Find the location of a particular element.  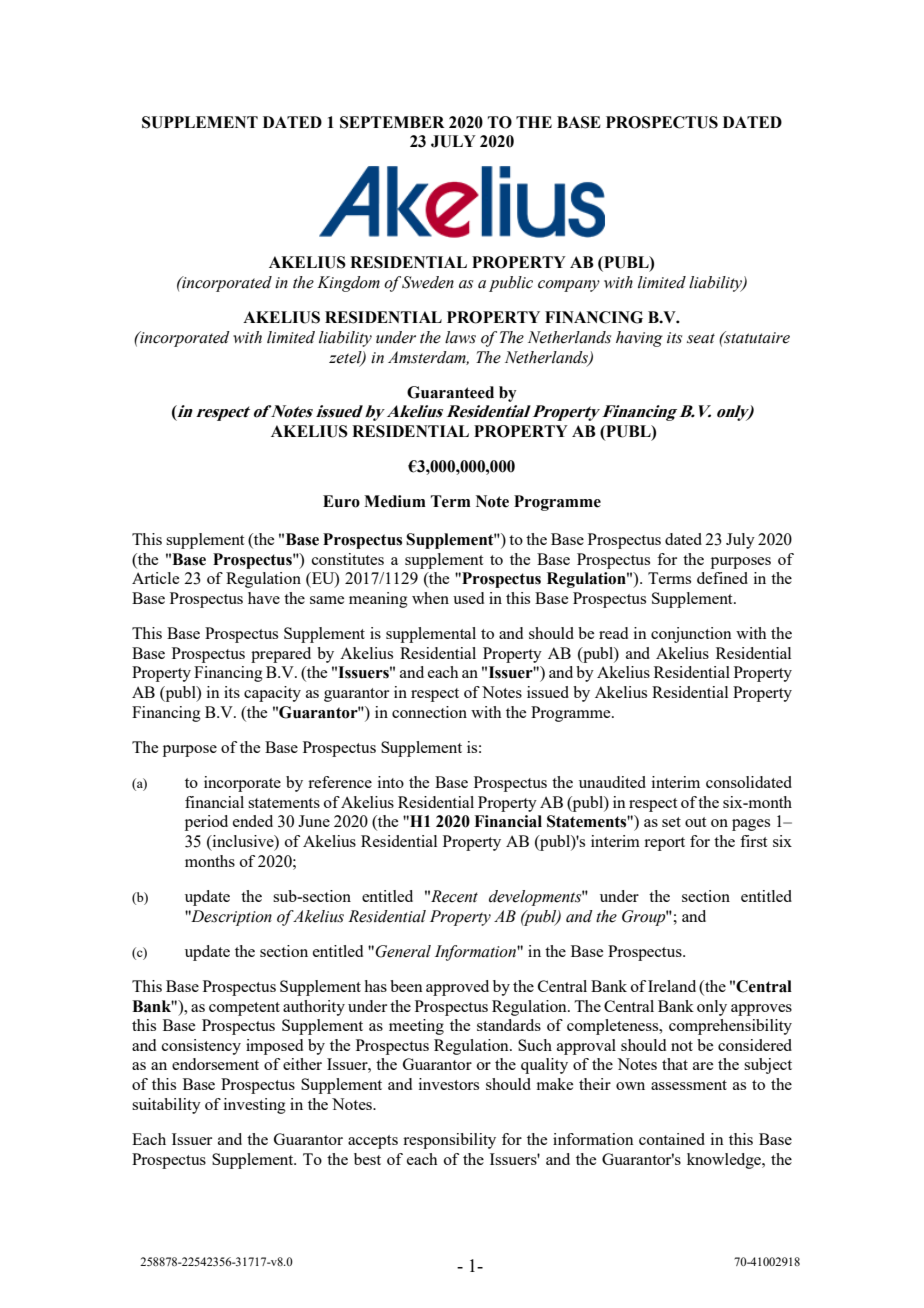

approved is located at coordinates (457, 988).
